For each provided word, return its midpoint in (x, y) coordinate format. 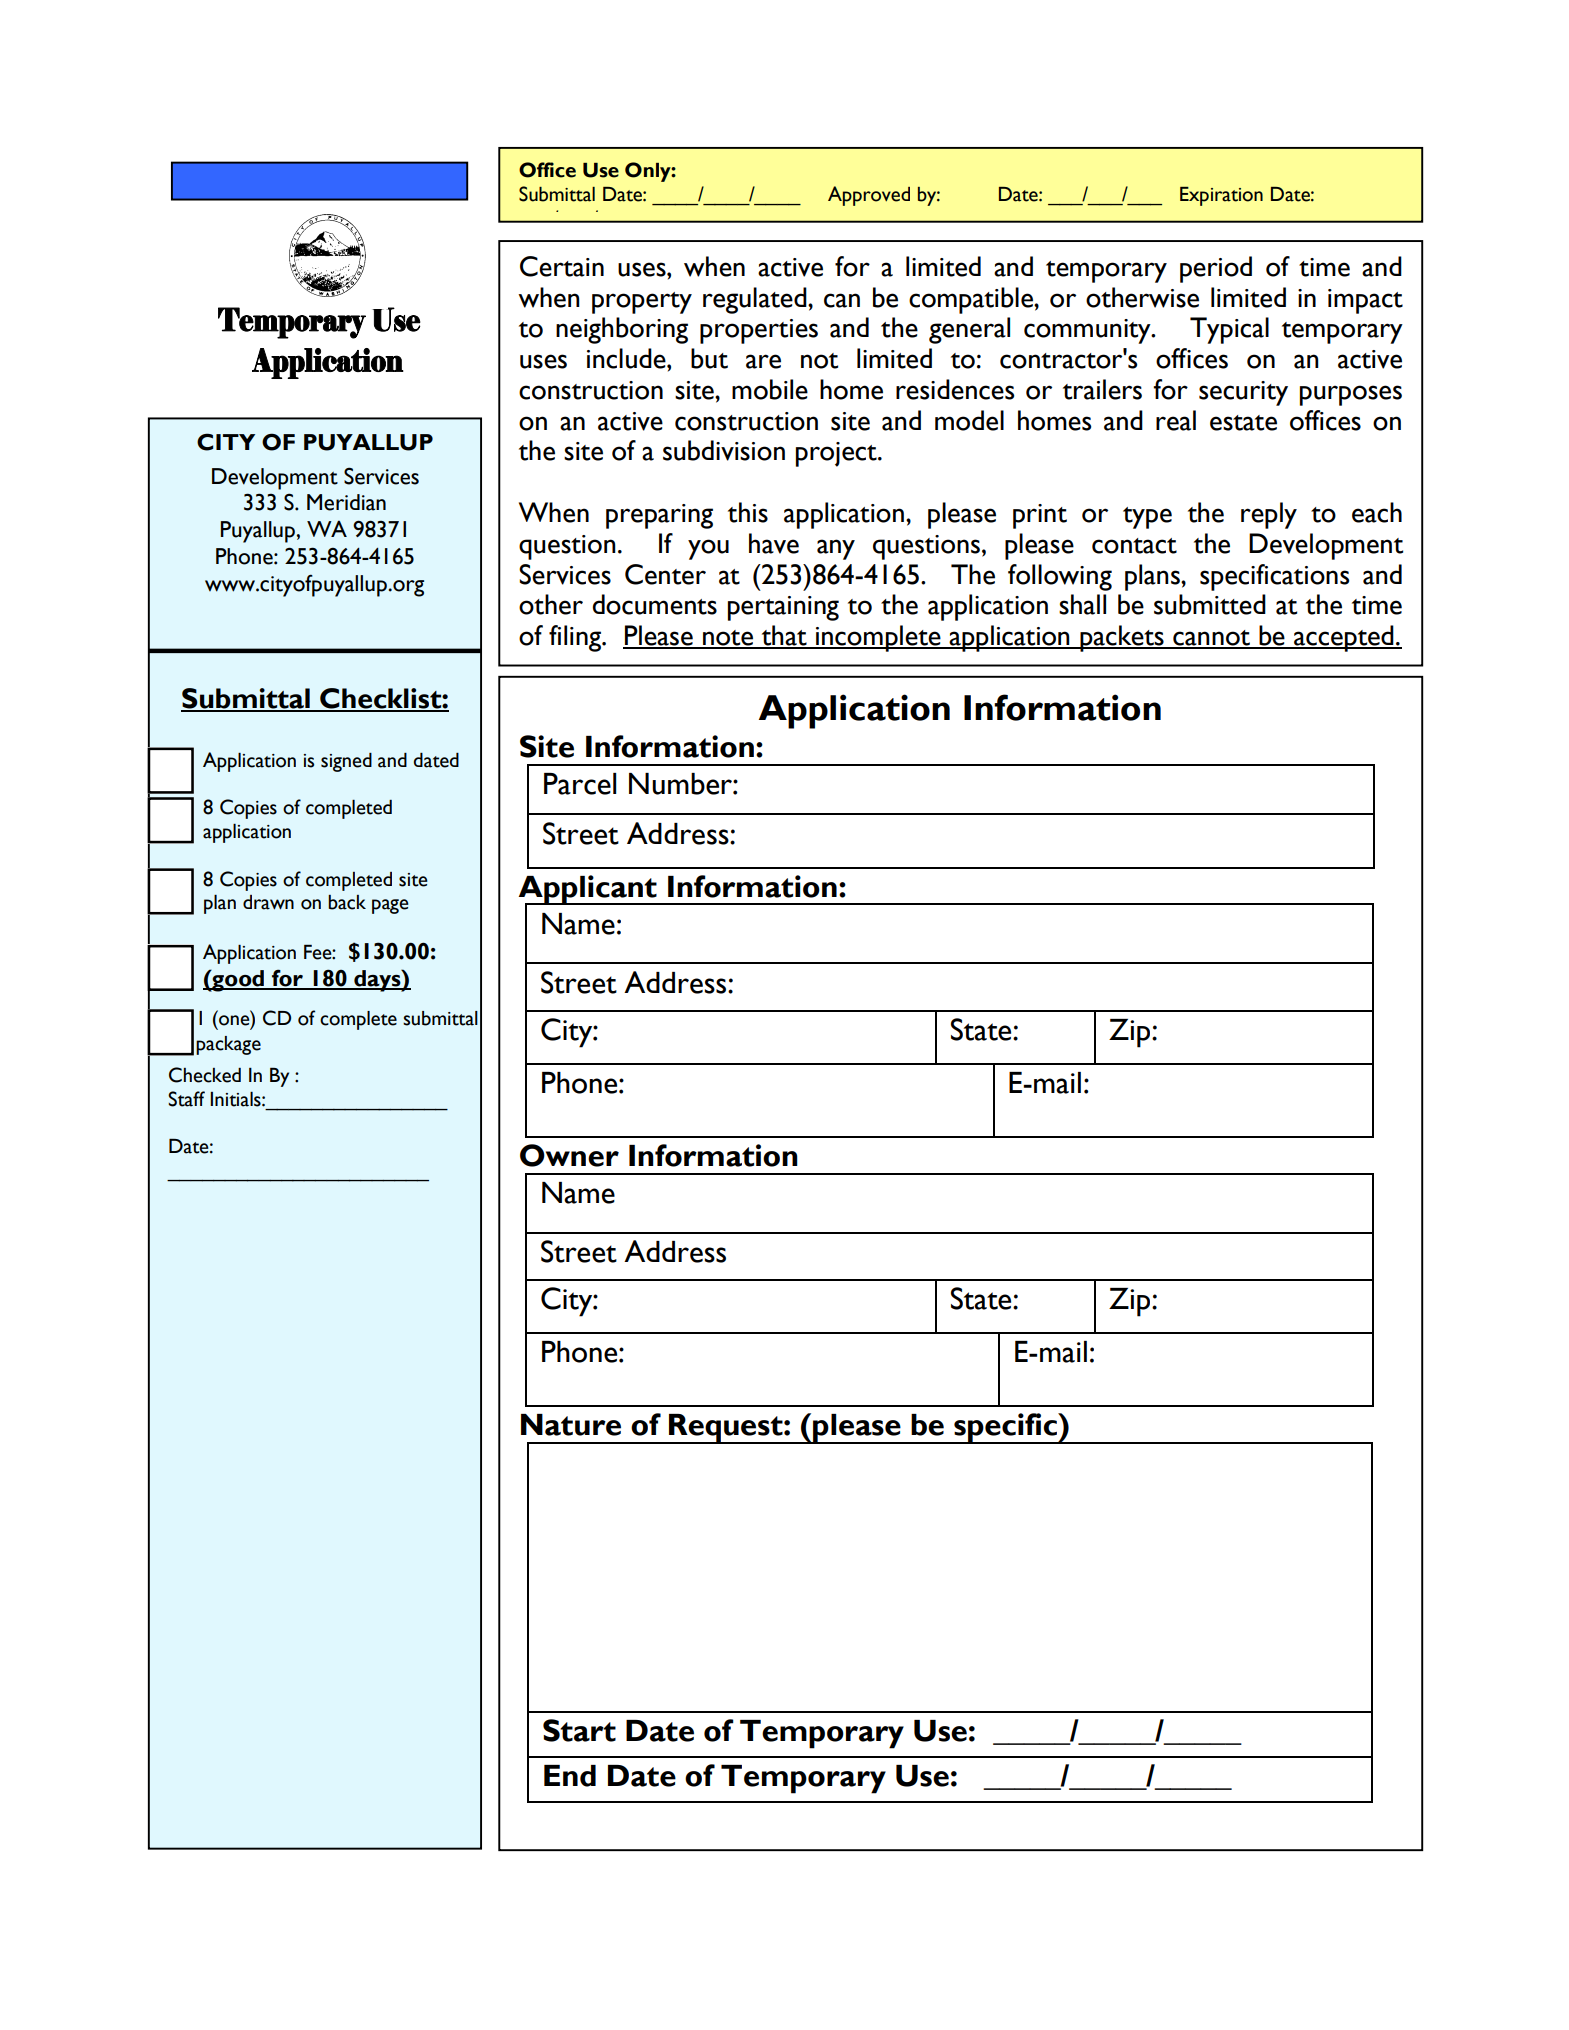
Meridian (346, 502)
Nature (571, 1425)
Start (579, 1730)
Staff (186, 1099)
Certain (562, 266)
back (347, 902)
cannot (1211, 639)
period (1216, 269)
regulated (756, 300)
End (570, 1776)
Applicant (589, 890)
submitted (1210, 604)
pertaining (783, 608)
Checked (205, 1075)
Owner (569, 1155)
